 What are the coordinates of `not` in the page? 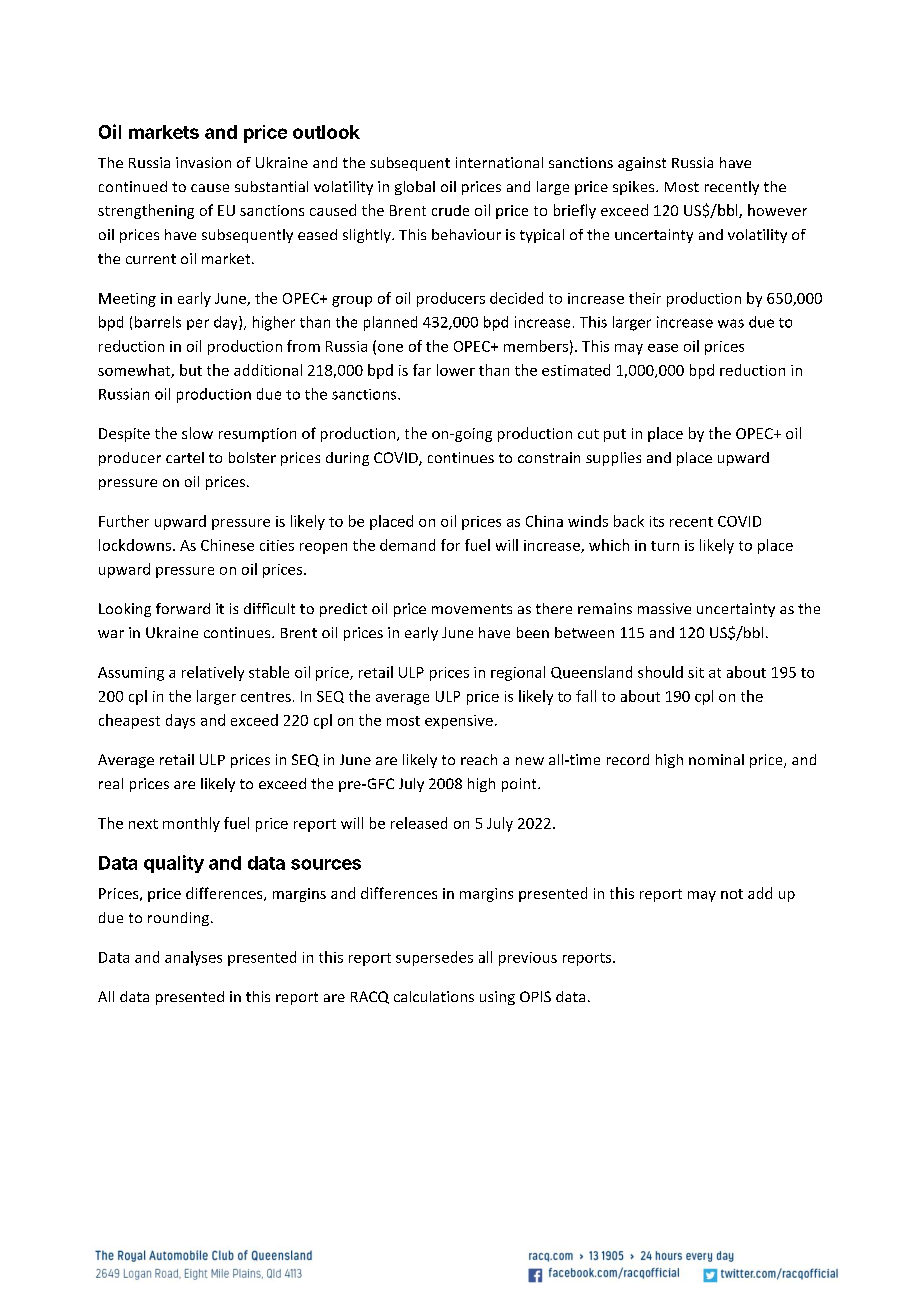 It's located at (732, 894).
